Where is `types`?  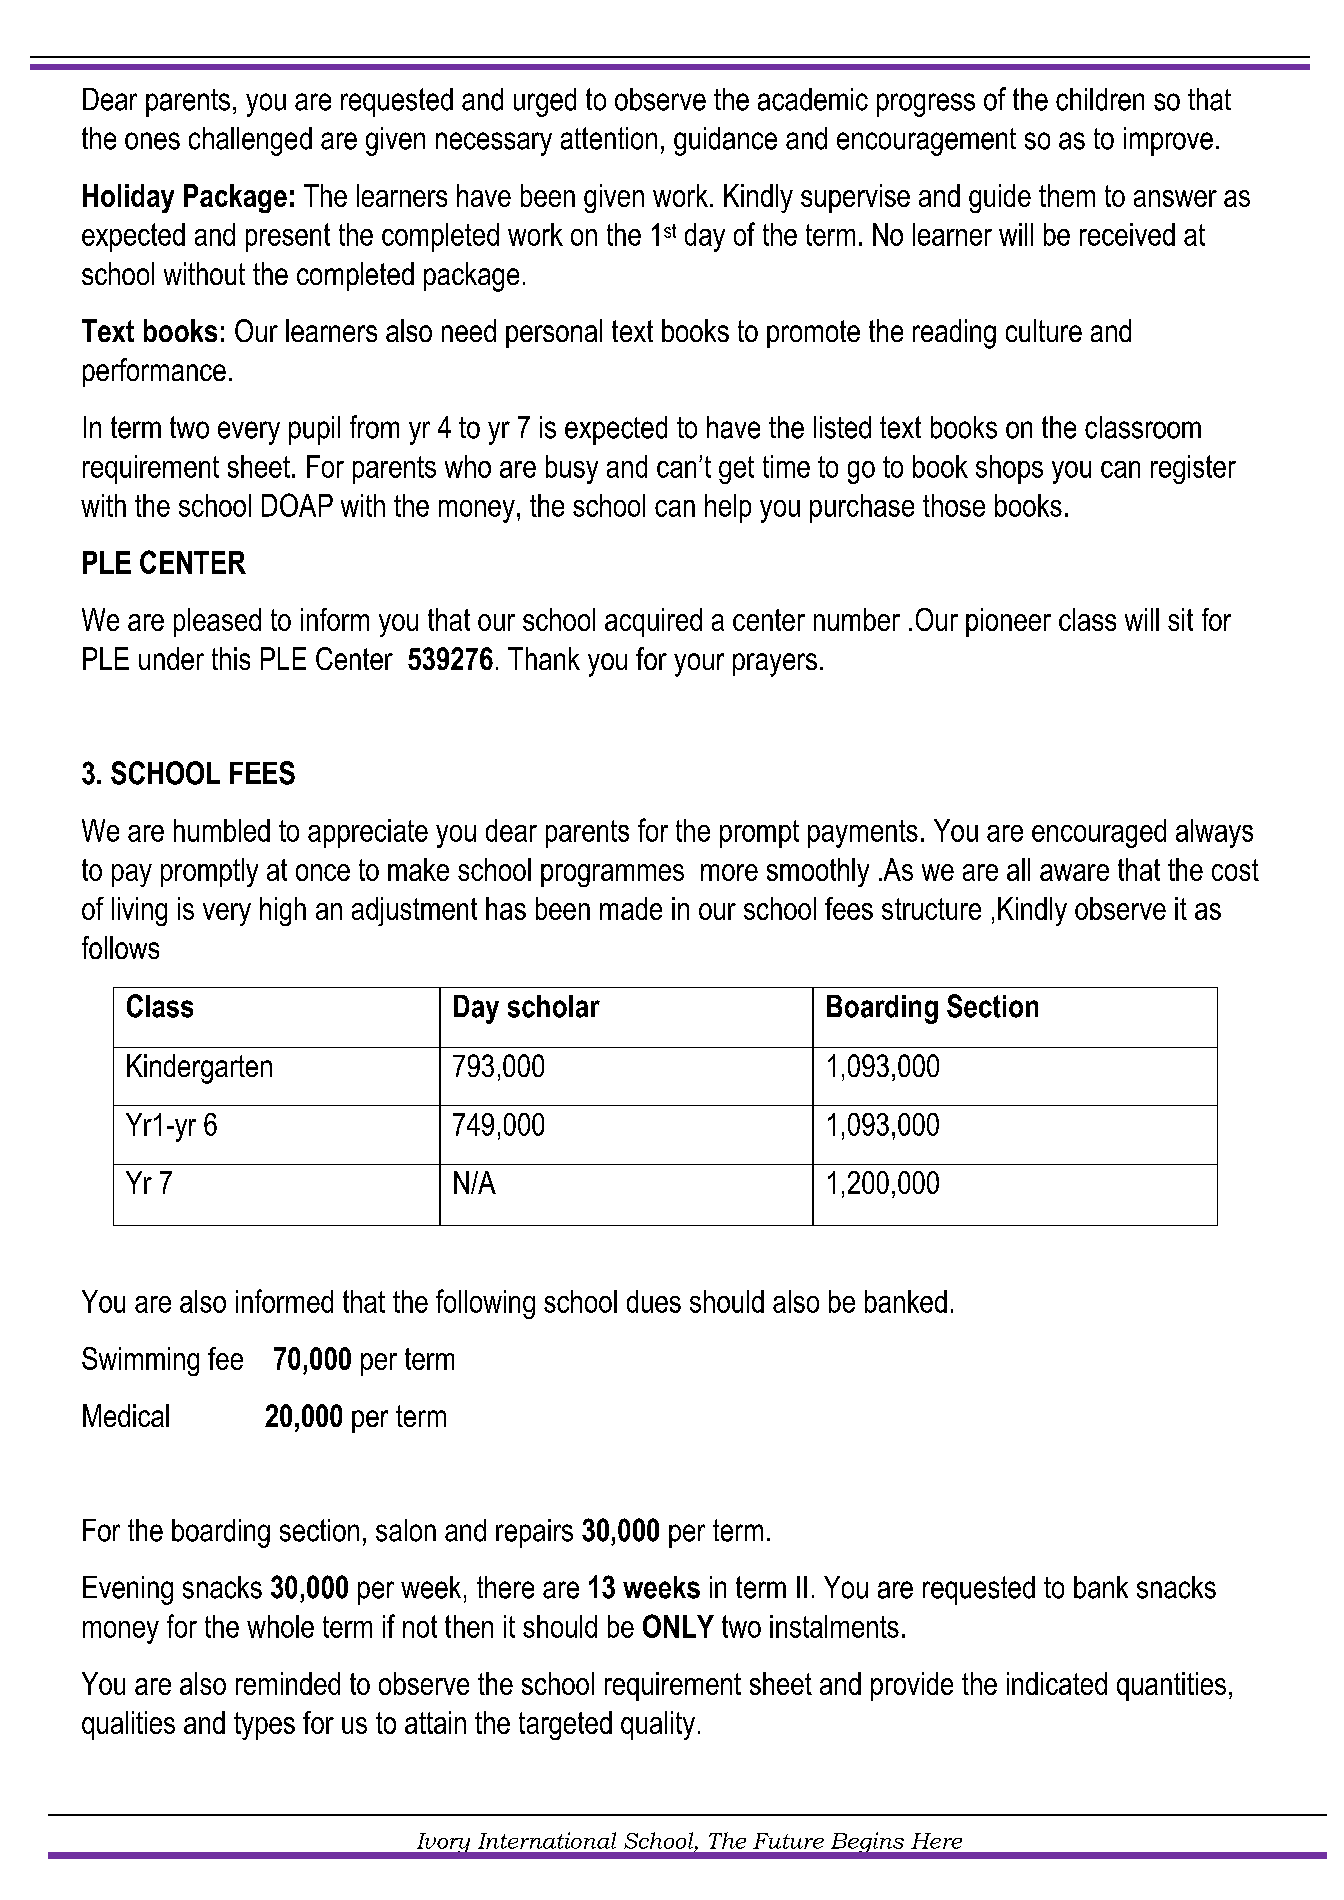
types is located at coordinates (264, 1726).
